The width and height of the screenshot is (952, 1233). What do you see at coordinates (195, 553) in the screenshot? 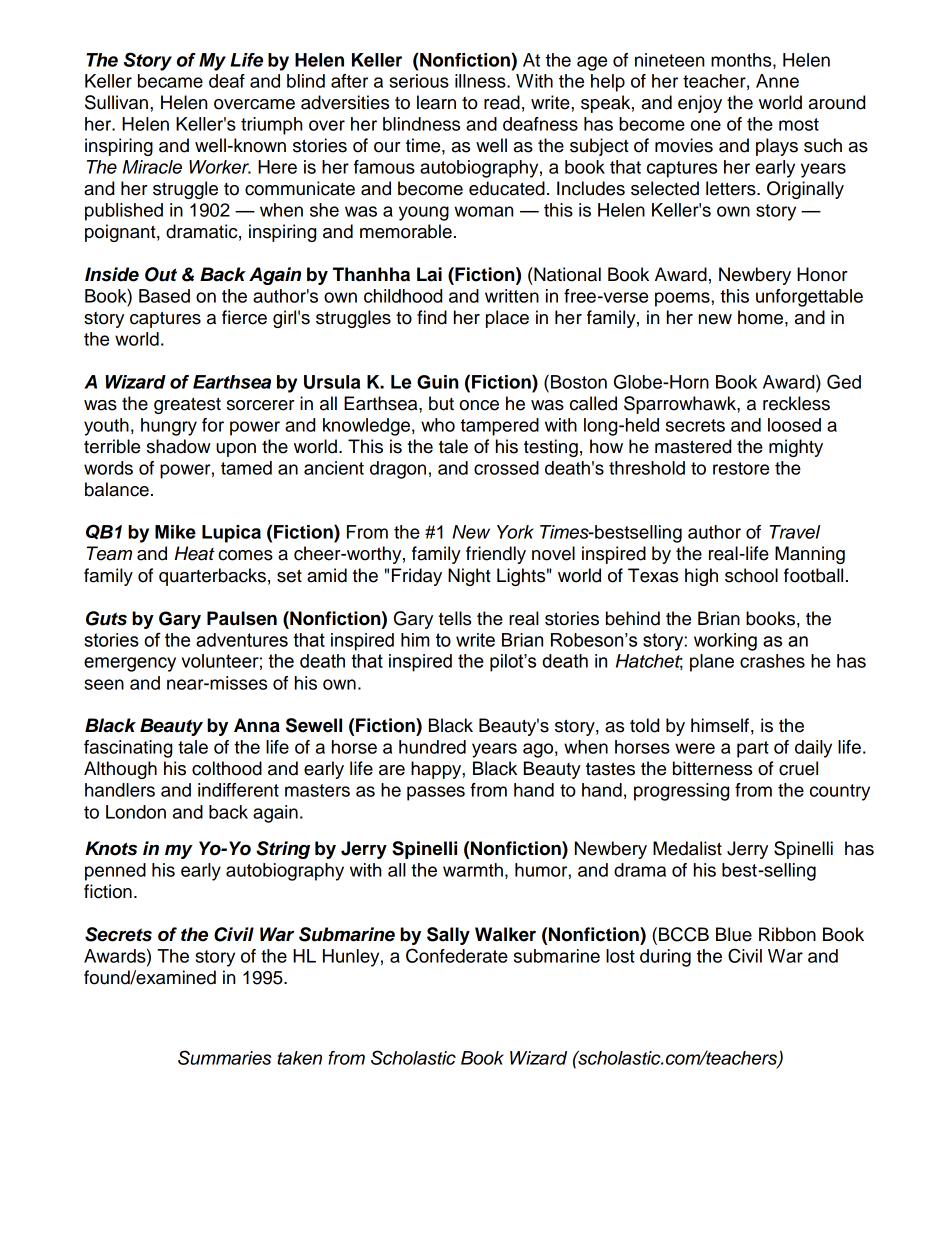
I see `Heat` at bounding box center [195, 553].
